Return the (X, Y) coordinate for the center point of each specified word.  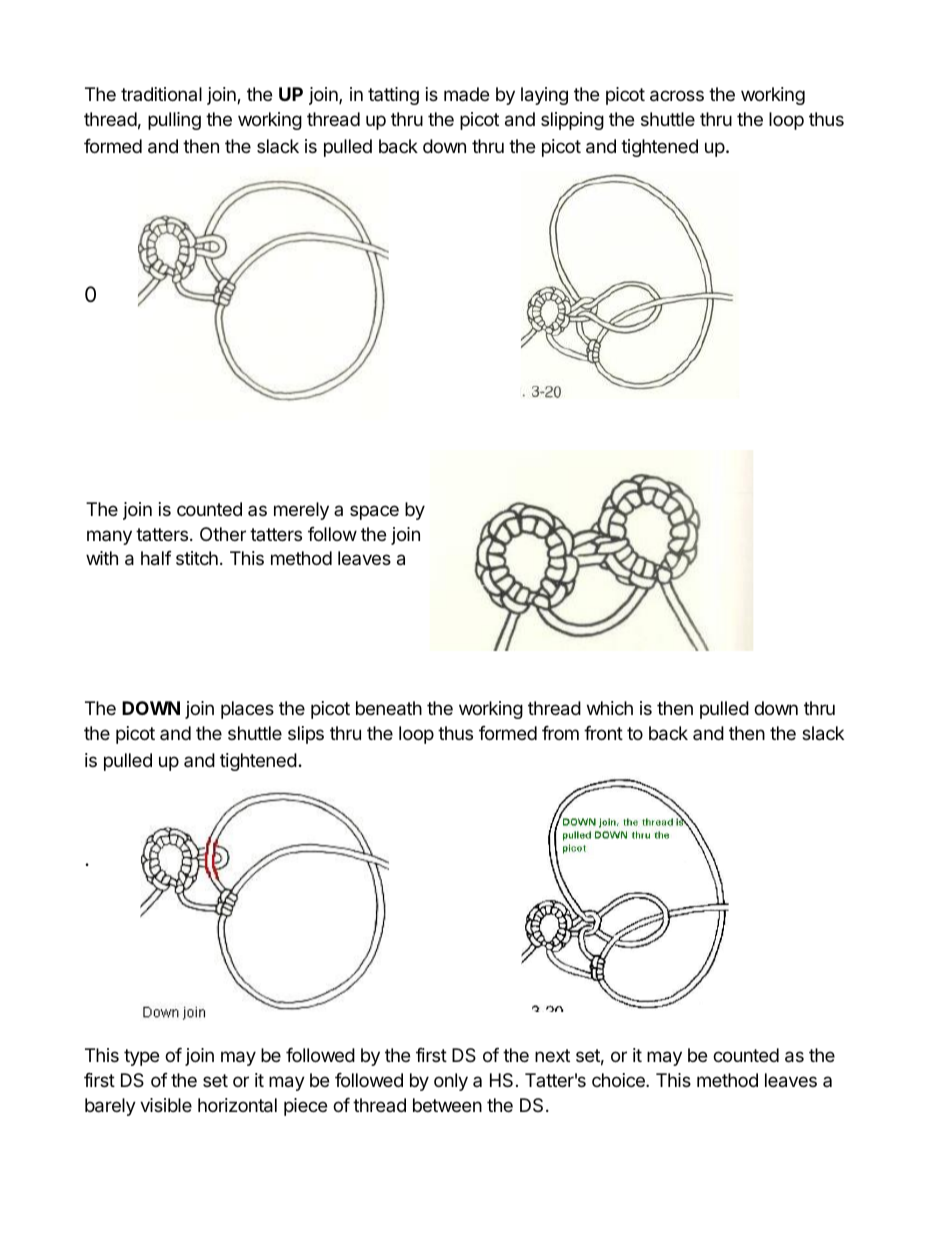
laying (544, 96)
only (451, 1082)
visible (166, 1105)
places (247, 710)
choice (619, 1080)
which (610, 708)
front (603, 733)
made (466, 94)
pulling (174, 121)
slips (306, 735)
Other (223, 534)
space (374, 512)
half (156, 558)
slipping (572, 121)
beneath (389, 708)
